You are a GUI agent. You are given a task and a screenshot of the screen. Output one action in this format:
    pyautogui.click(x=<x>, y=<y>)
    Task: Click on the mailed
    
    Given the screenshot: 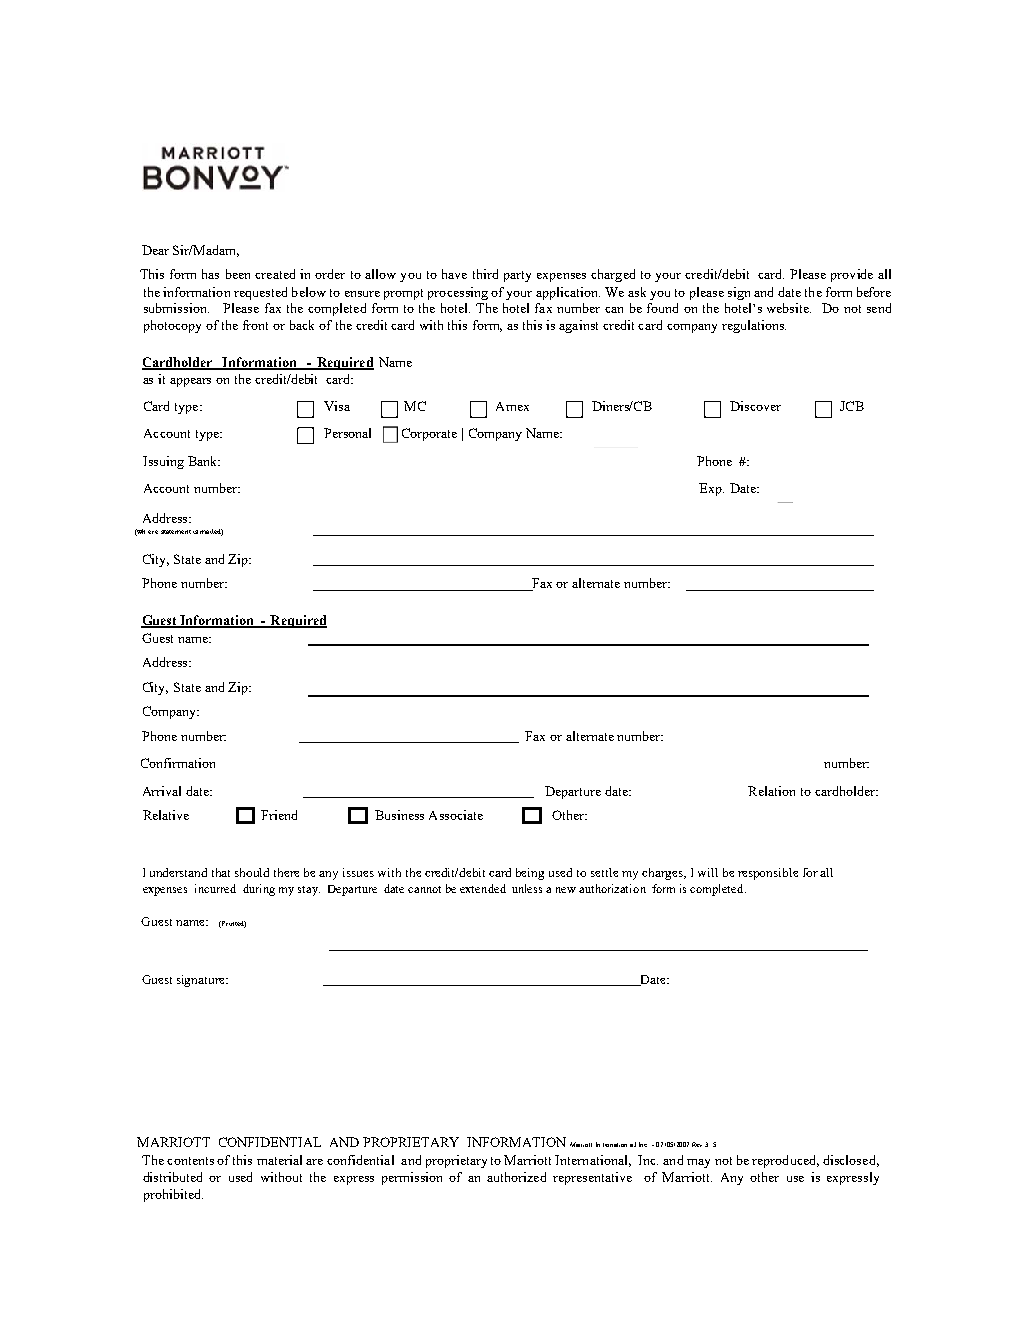 What is the action you would take?
    pyautogui.click(x=211, y=532)
